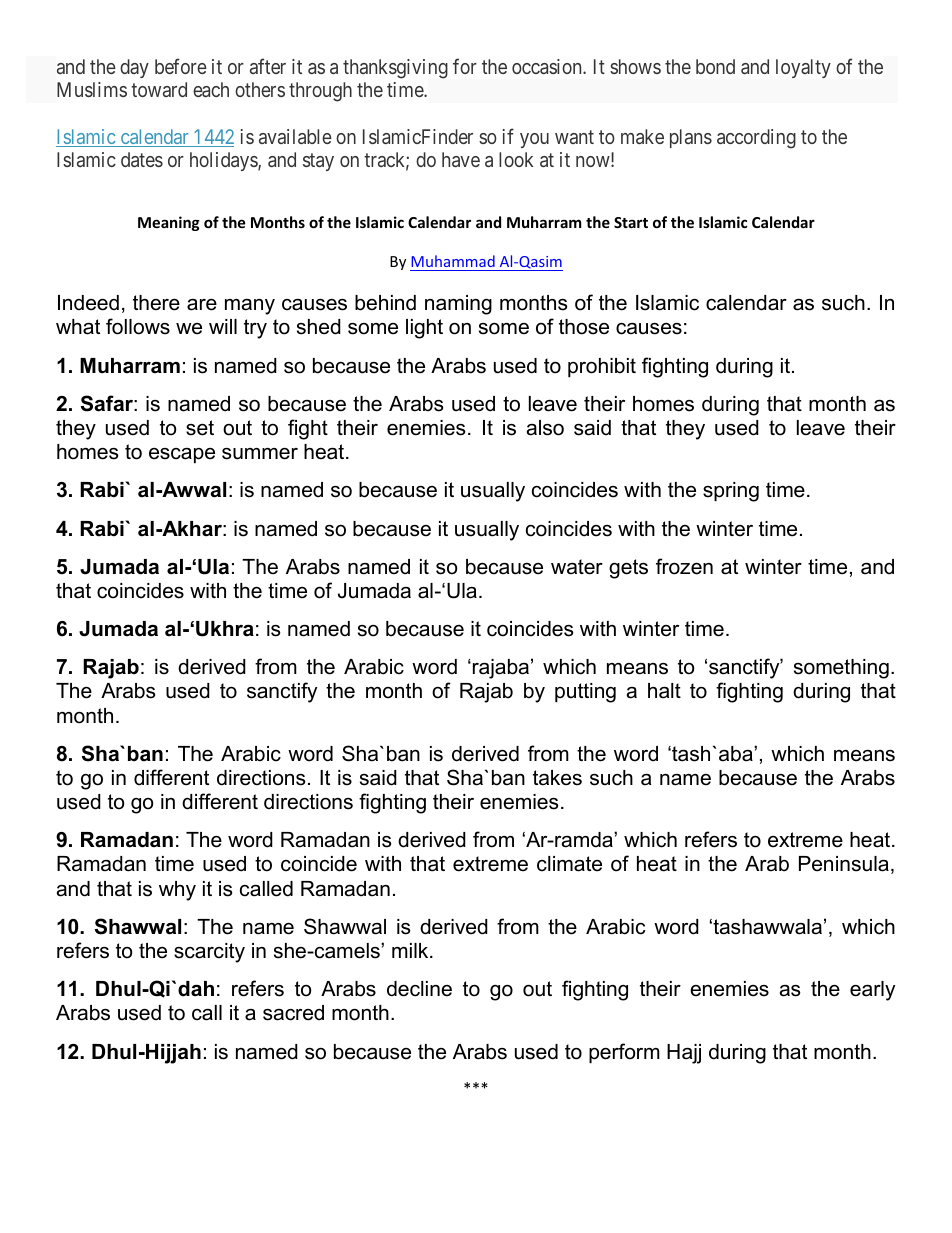 This document has height=1233, width=952. Describe the element at coordinates (548, 66) in the document. I see `occasion` at that location.
